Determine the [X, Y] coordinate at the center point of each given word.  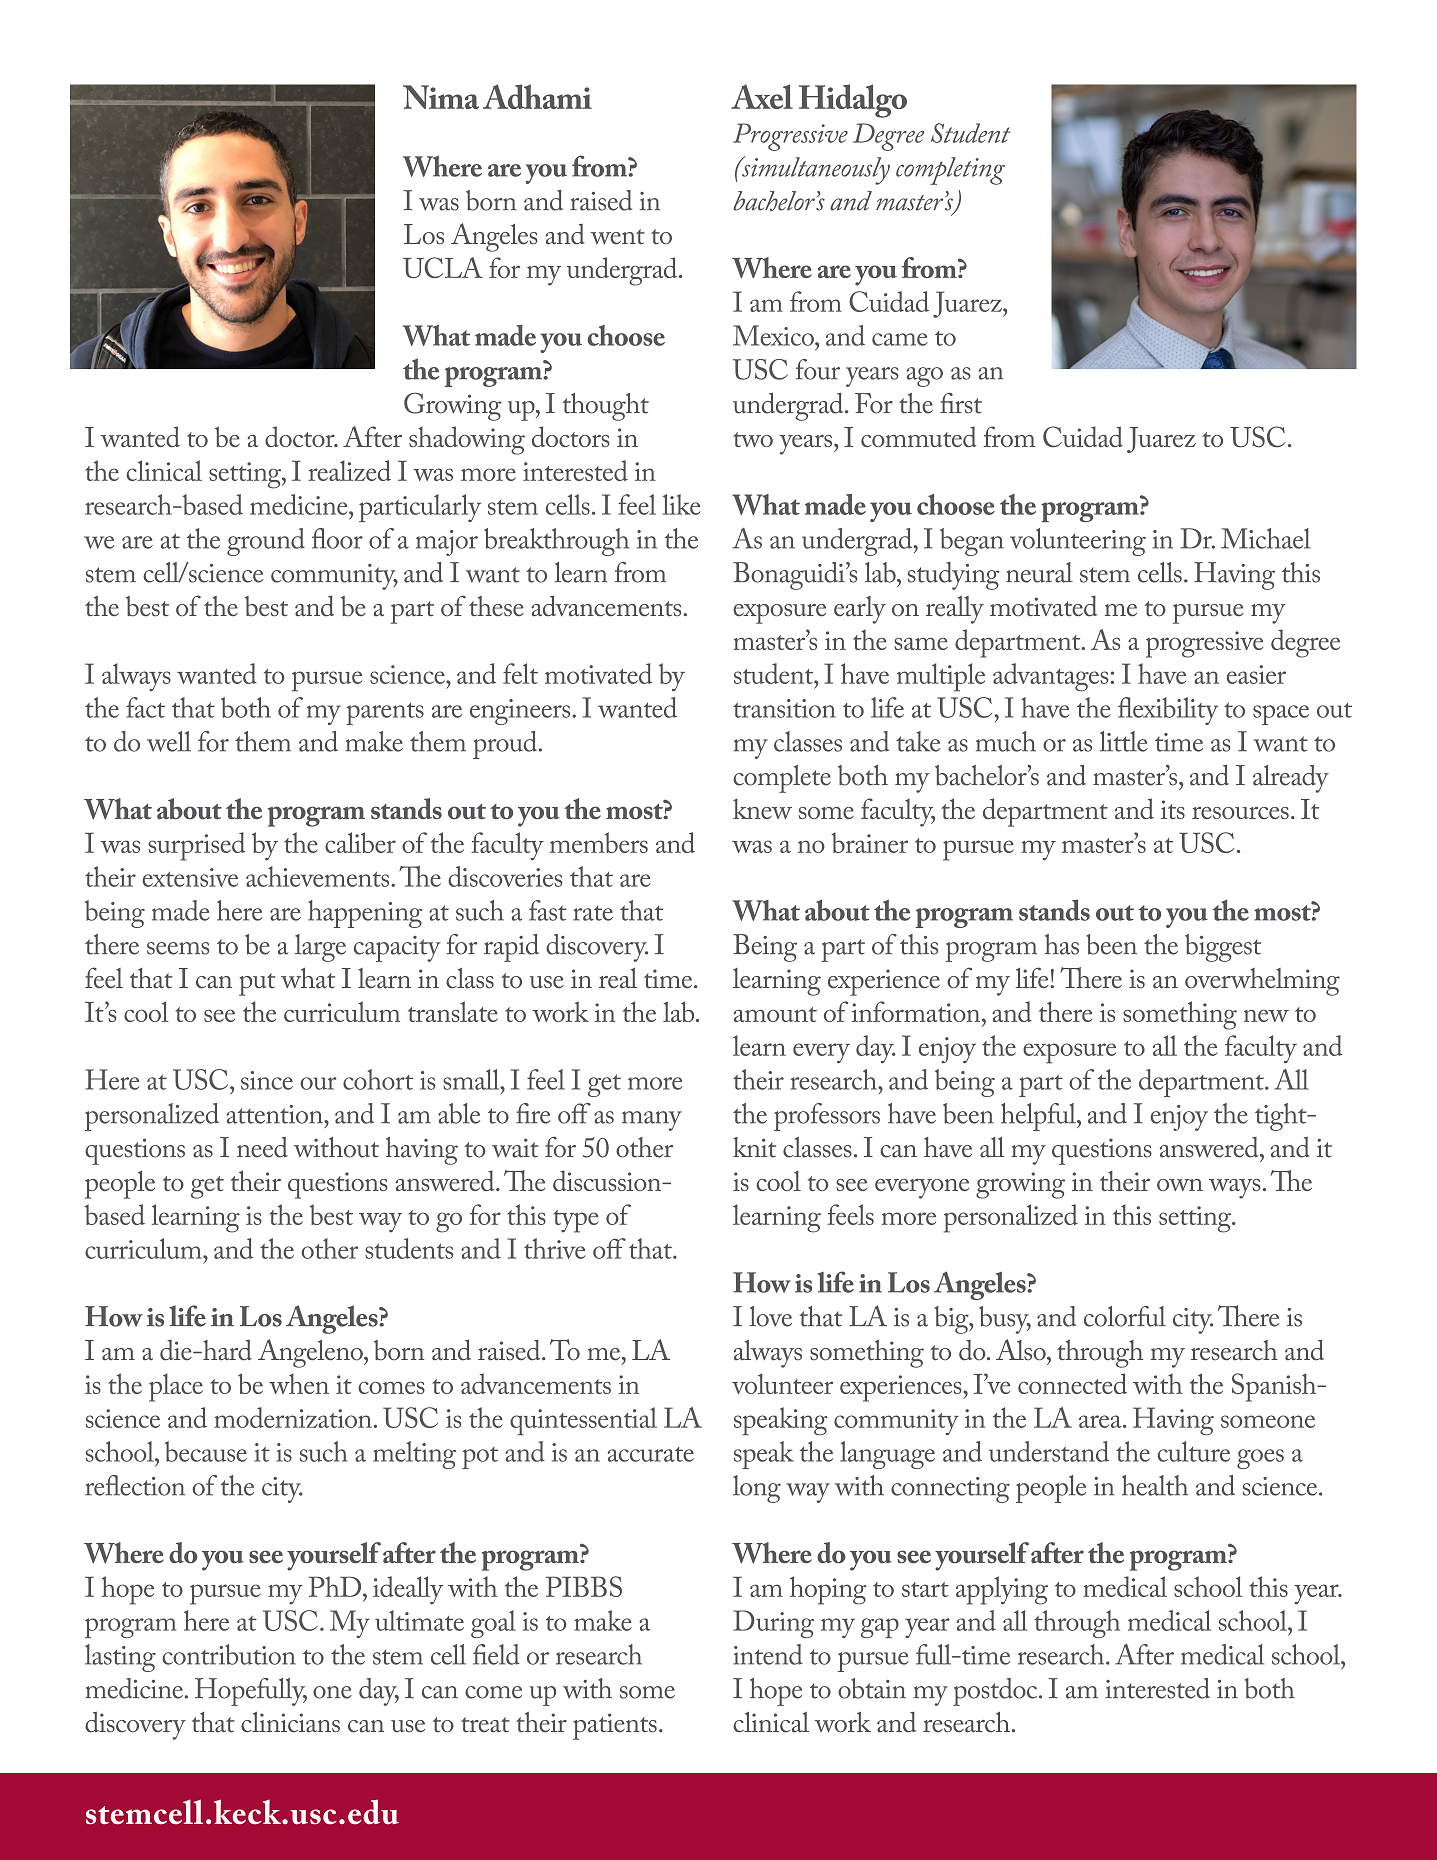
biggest [1223, 948]
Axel [762, 96]
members [599, 842]
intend [768, 1654]
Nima [441, 97]
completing [950, 171]
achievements [319, 876]
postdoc [996, 1692]
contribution [229, 1654]
